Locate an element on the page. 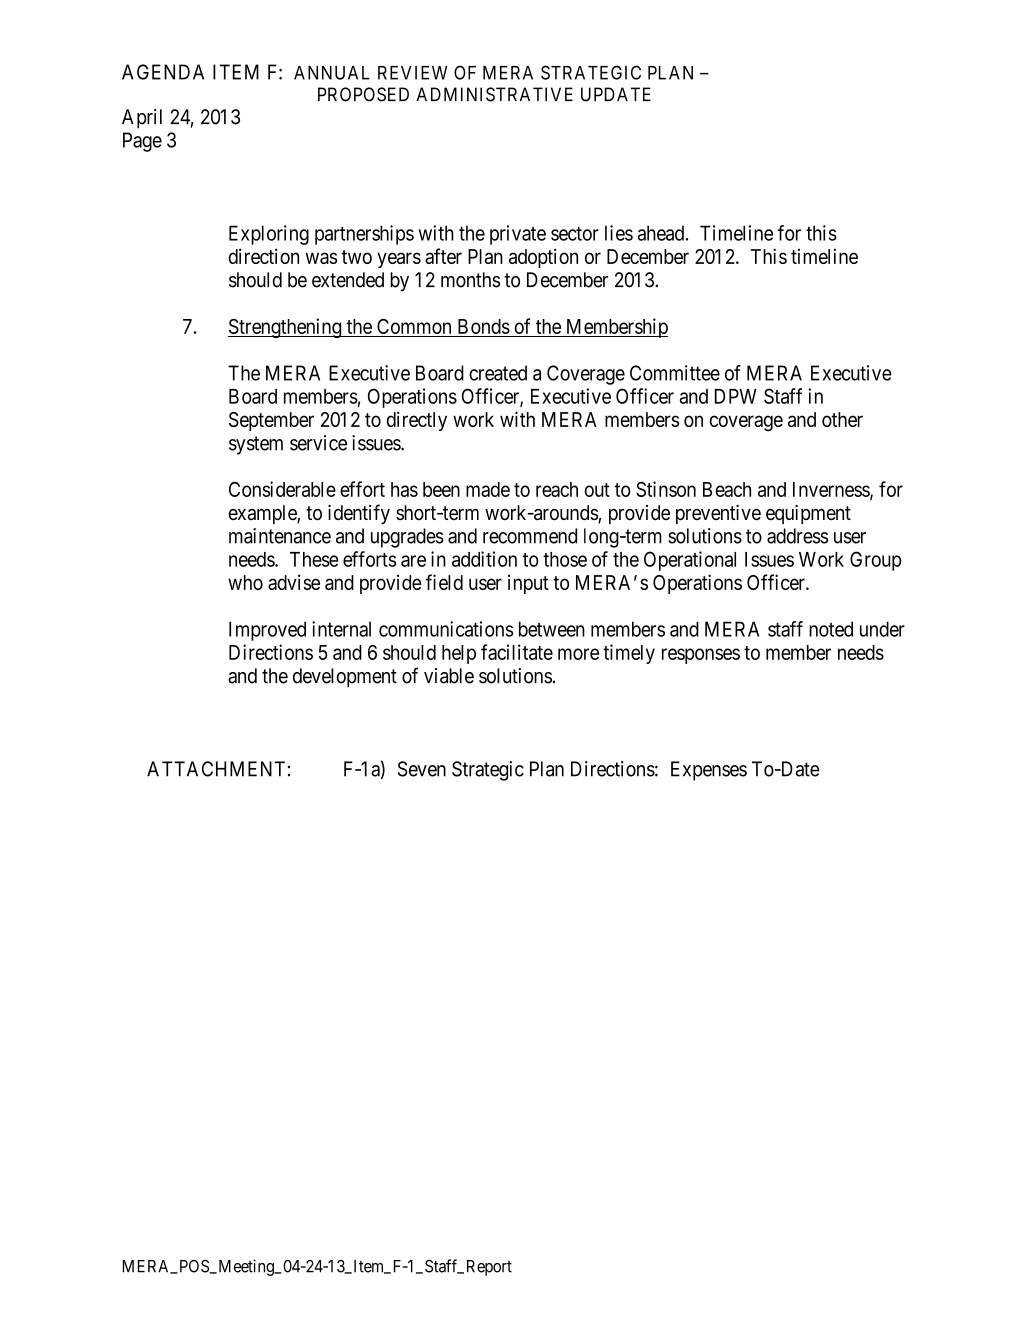 The image size is (1033, 1337). development is located at coordinates (345, 678).
